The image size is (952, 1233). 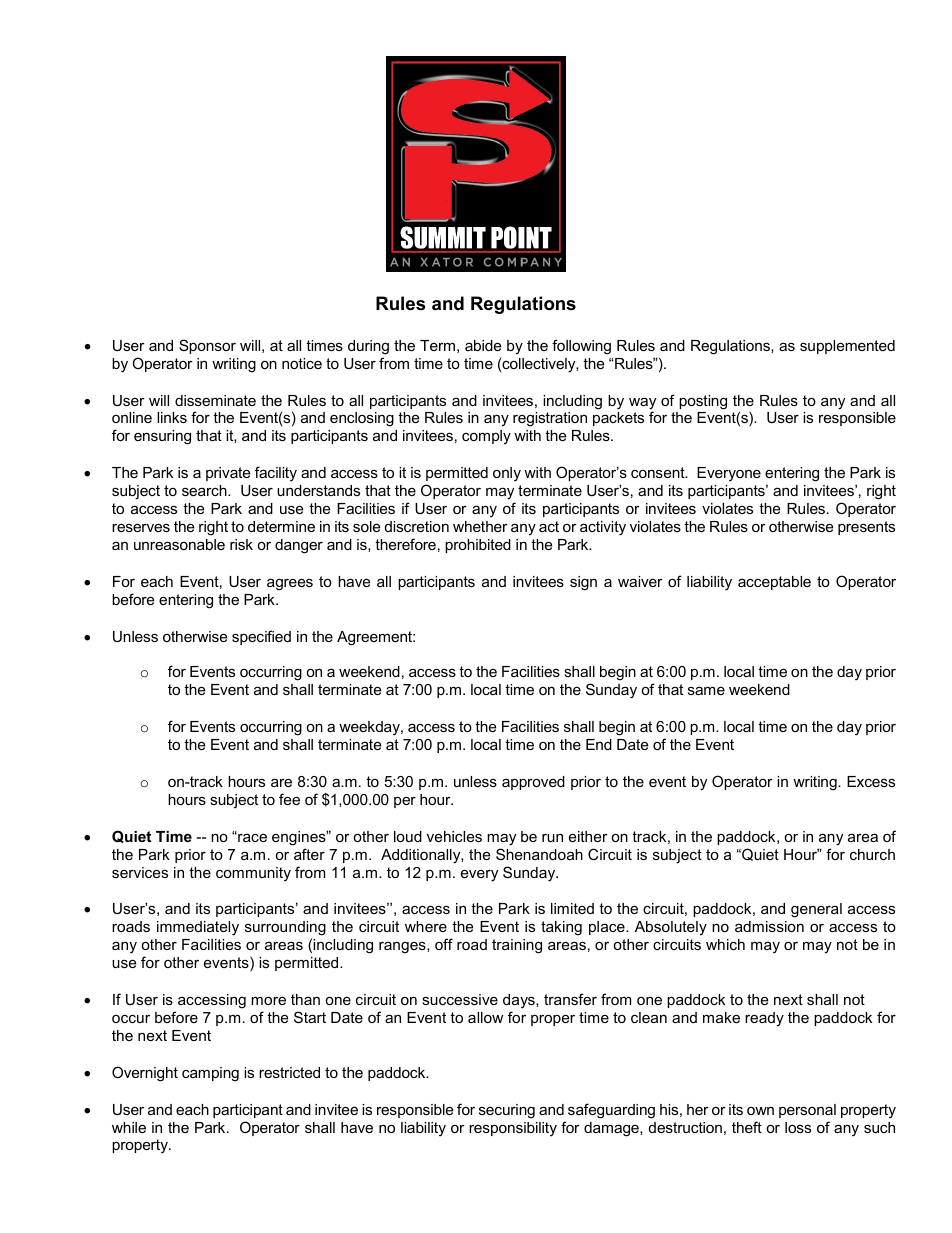 I want to click on abide, so click(x=483, y=345).
